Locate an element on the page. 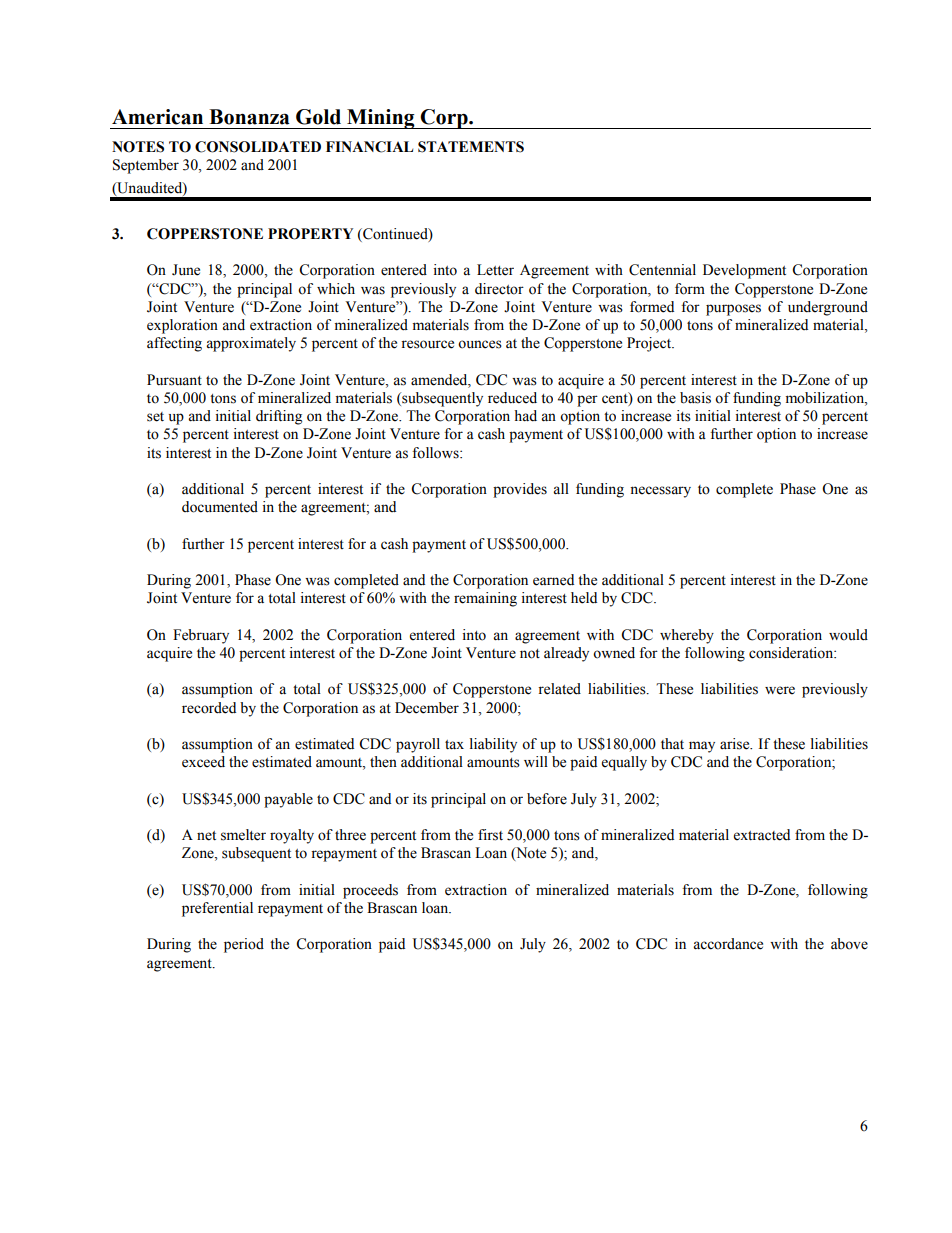 This document has width=952, height=1233. Development is located at coordinates (744, 271).
